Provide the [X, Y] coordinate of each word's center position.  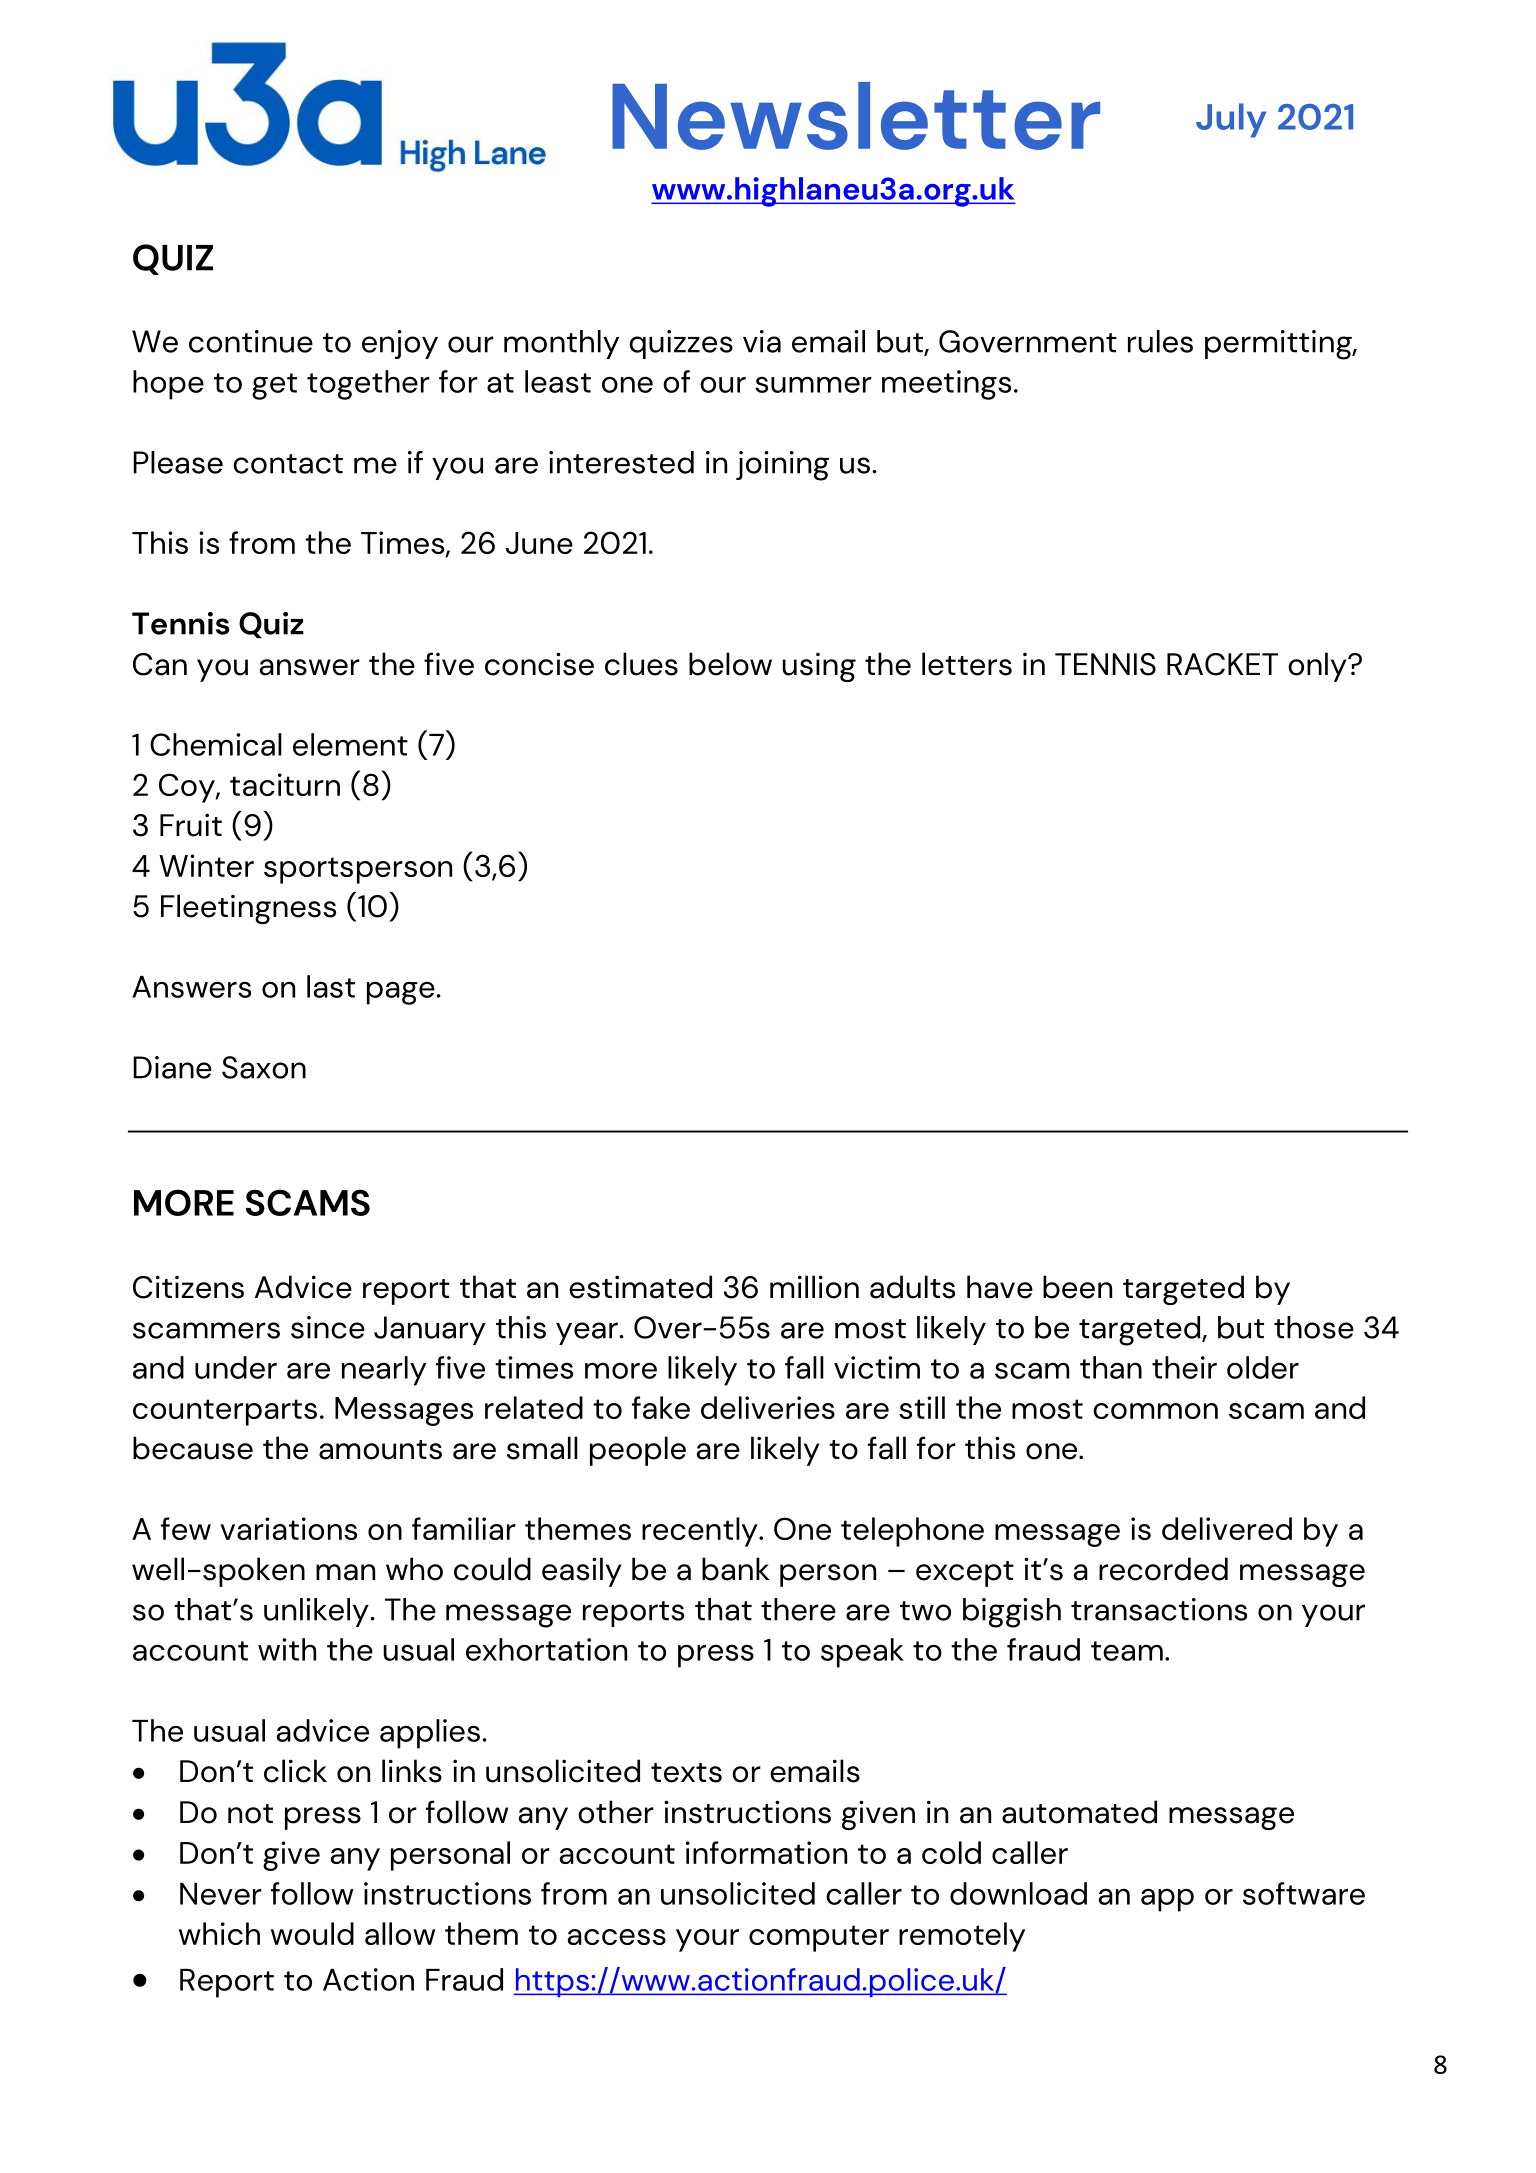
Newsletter [856, 116]
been [1077, 1287]
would [312, 1933]
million [814, 1287]
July [1231, 120]
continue [251, 341]
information [766, 1852]
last [331, 986]
